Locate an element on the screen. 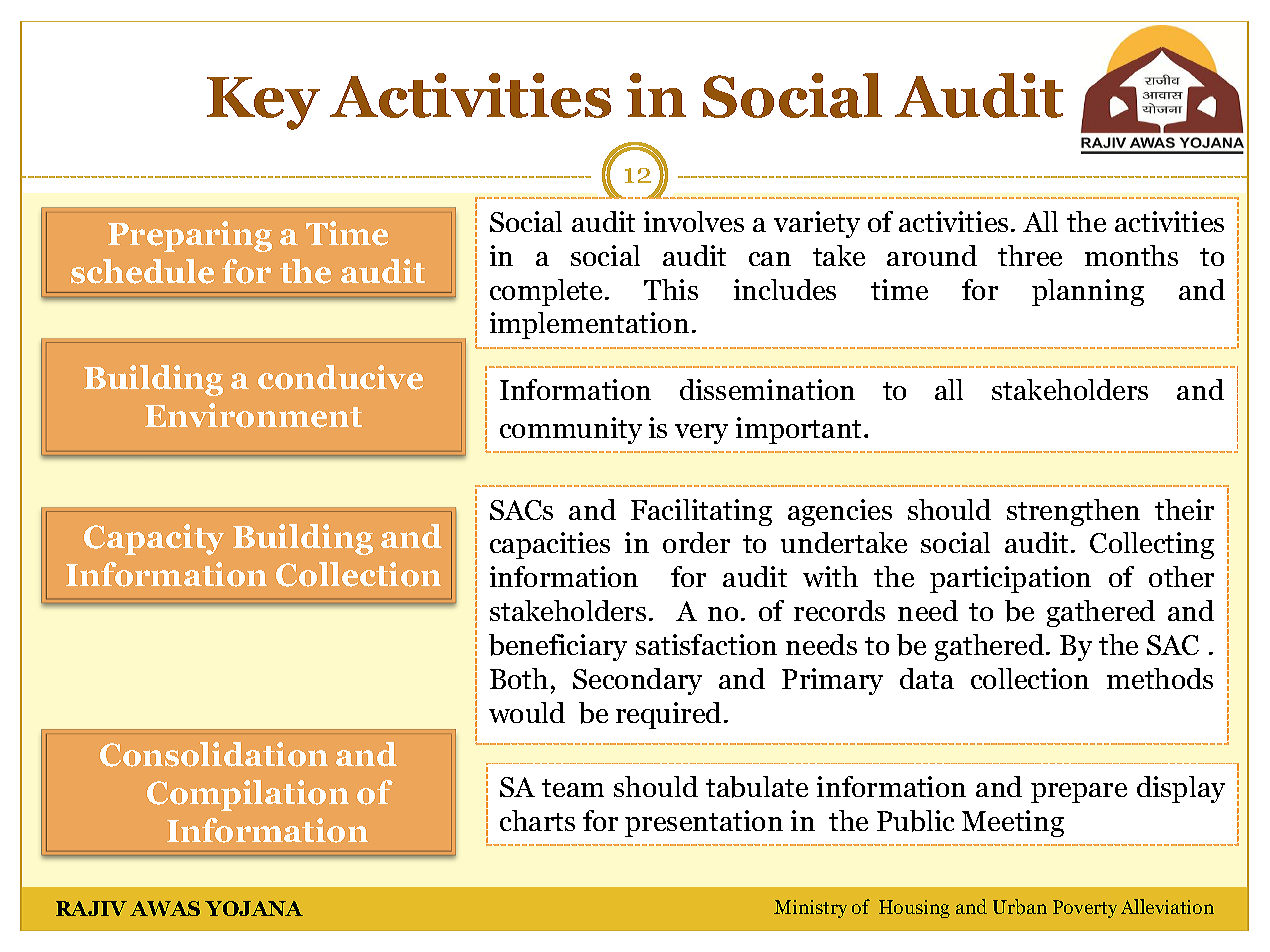 Image resolution: width=1270 pixels, height=952 pixels. strengthen is located at coordinates (1073, 512).
